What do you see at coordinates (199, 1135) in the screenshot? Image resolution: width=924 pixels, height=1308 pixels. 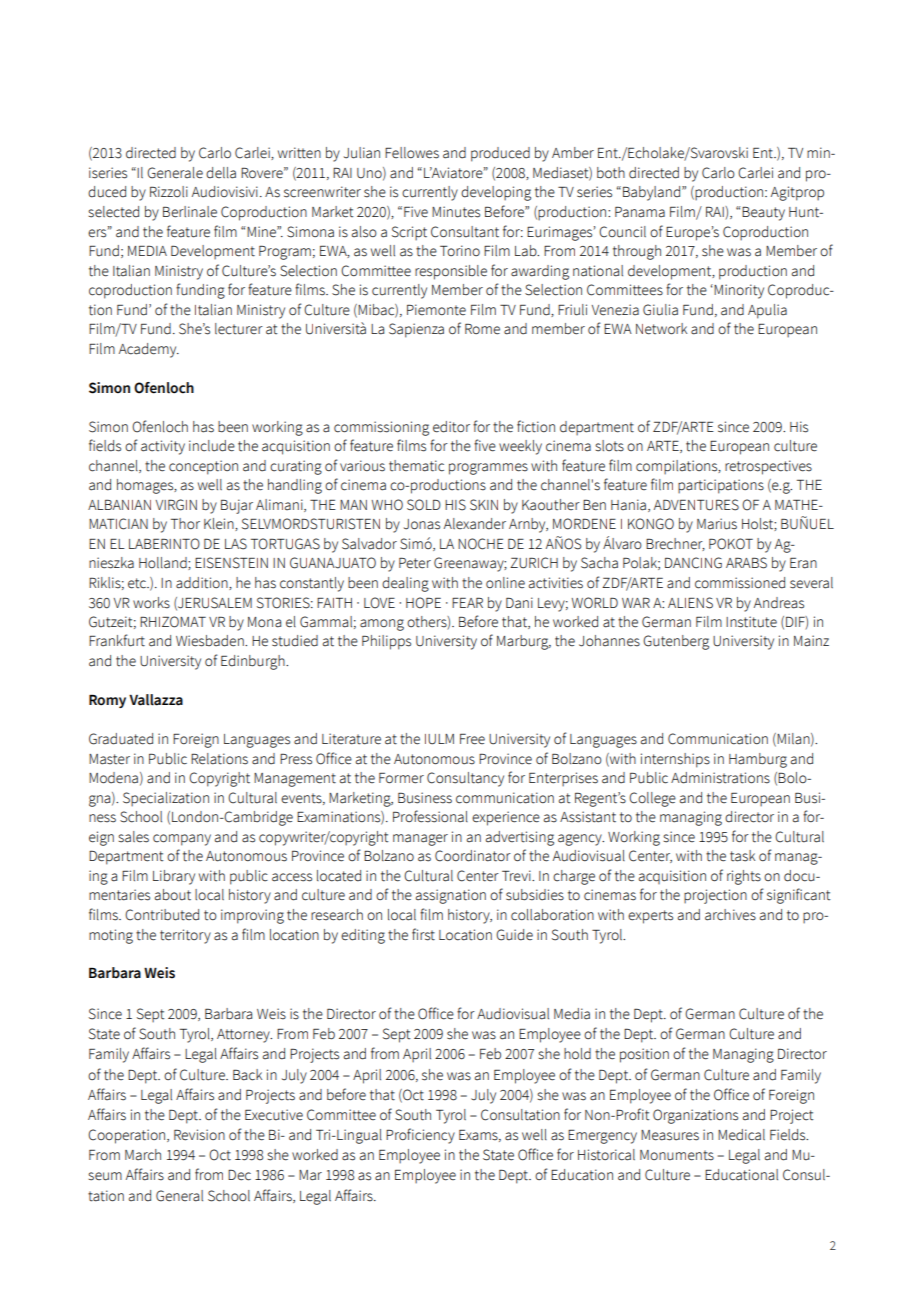 I see `Revision` at bounding box center [199, 1135].
